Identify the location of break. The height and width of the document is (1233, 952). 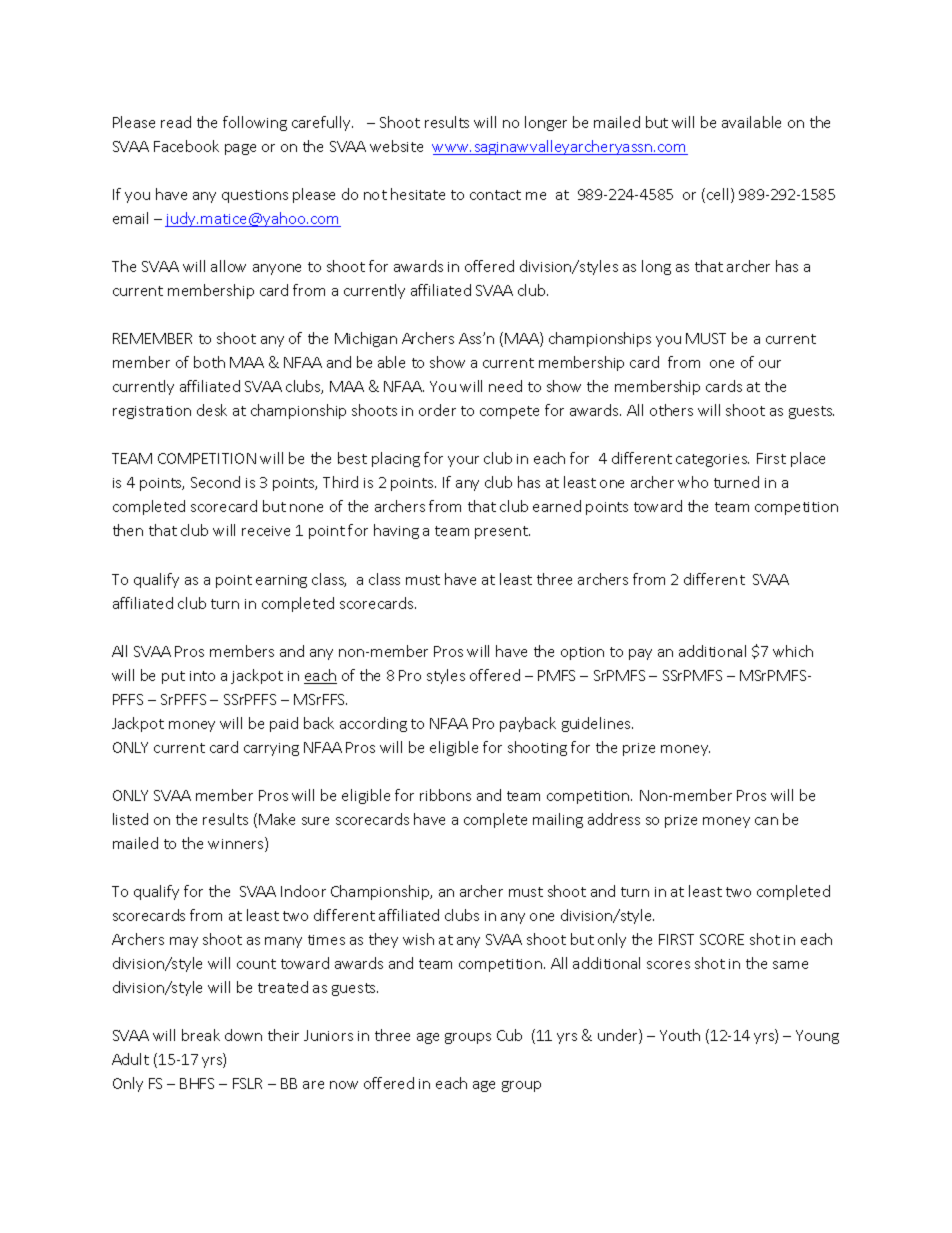
(201, 1035).
